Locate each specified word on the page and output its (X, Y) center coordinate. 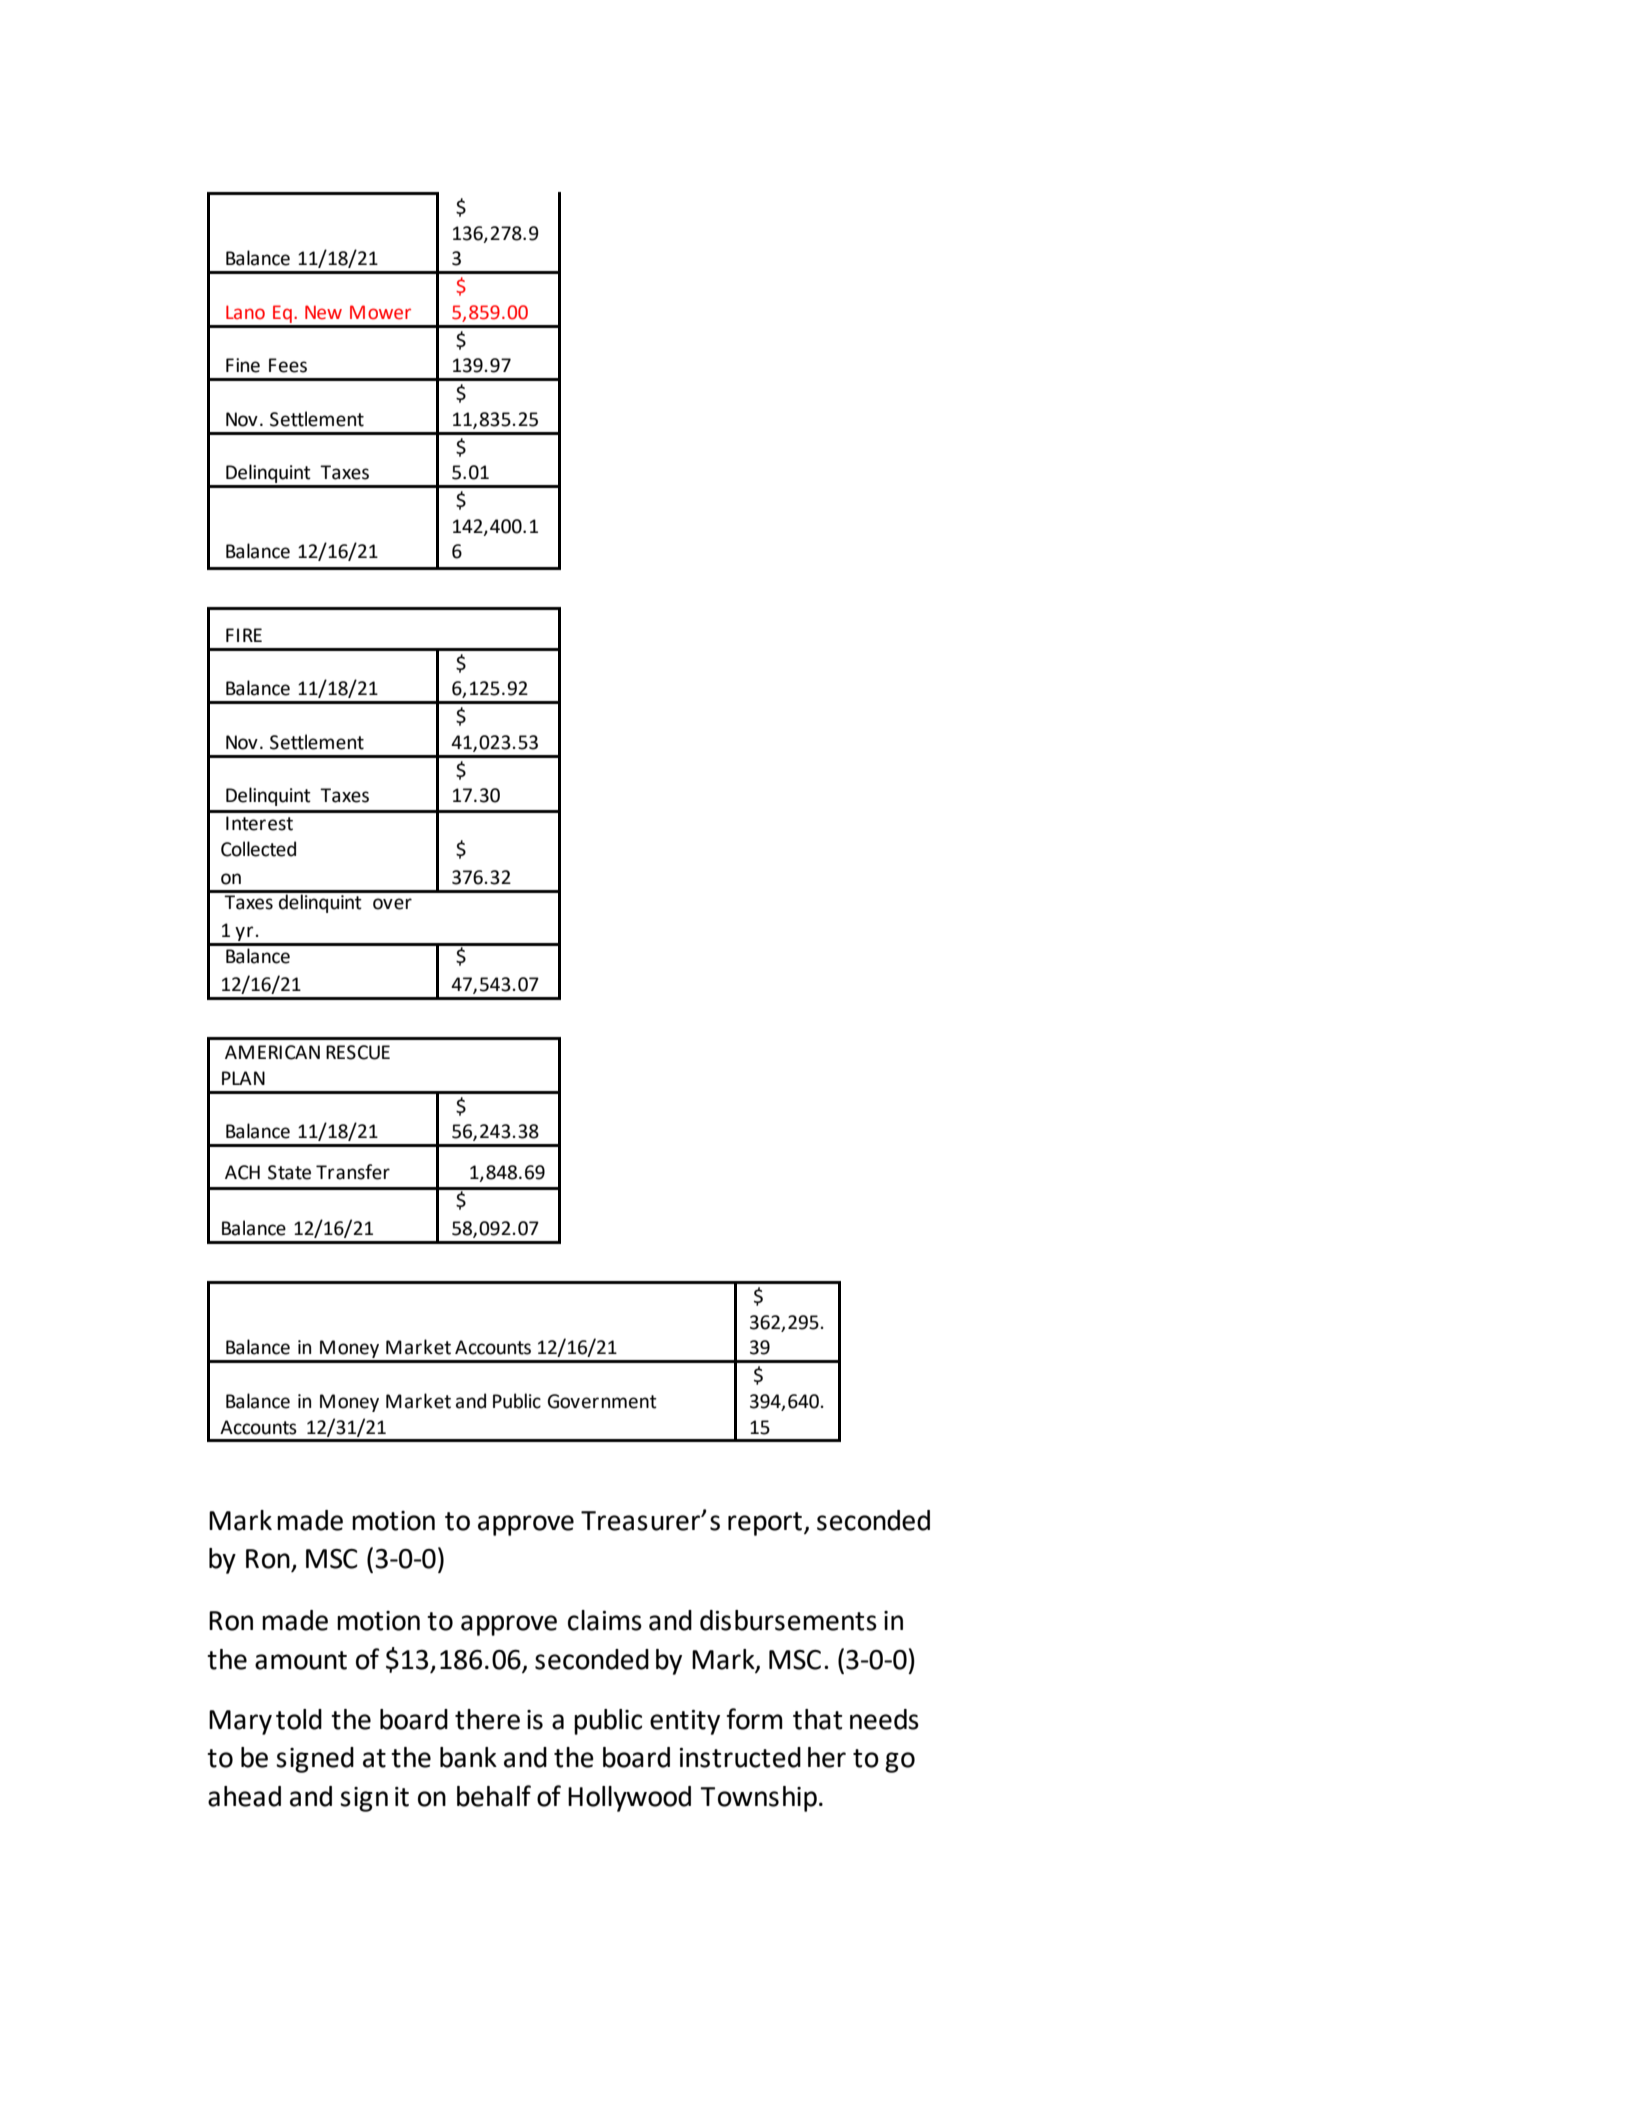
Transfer (353, 1172)
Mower (380, 312)
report (765, 1524)
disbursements (788, 1620)
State (289, 1172)
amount (301, 1660)
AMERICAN (272, 1052)
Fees (288, 365)
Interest (259, 823)
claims (605, 1620)
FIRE (244, 635)
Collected (258, 849)
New (323, 312)
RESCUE (358, 1052)
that (817, 1719)
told (299, 1719)
